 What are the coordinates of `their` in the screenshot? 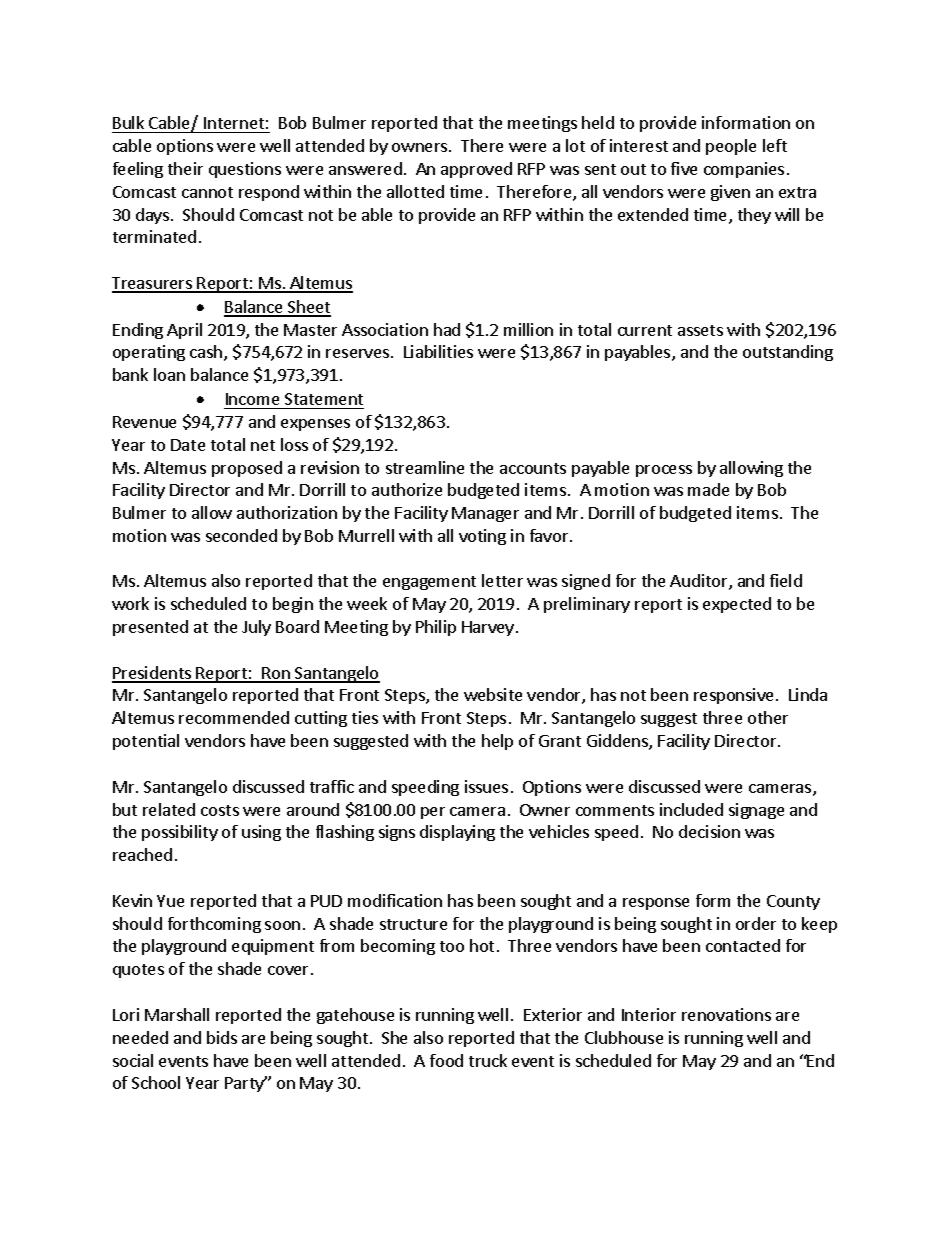 It's located at (185, 168).
